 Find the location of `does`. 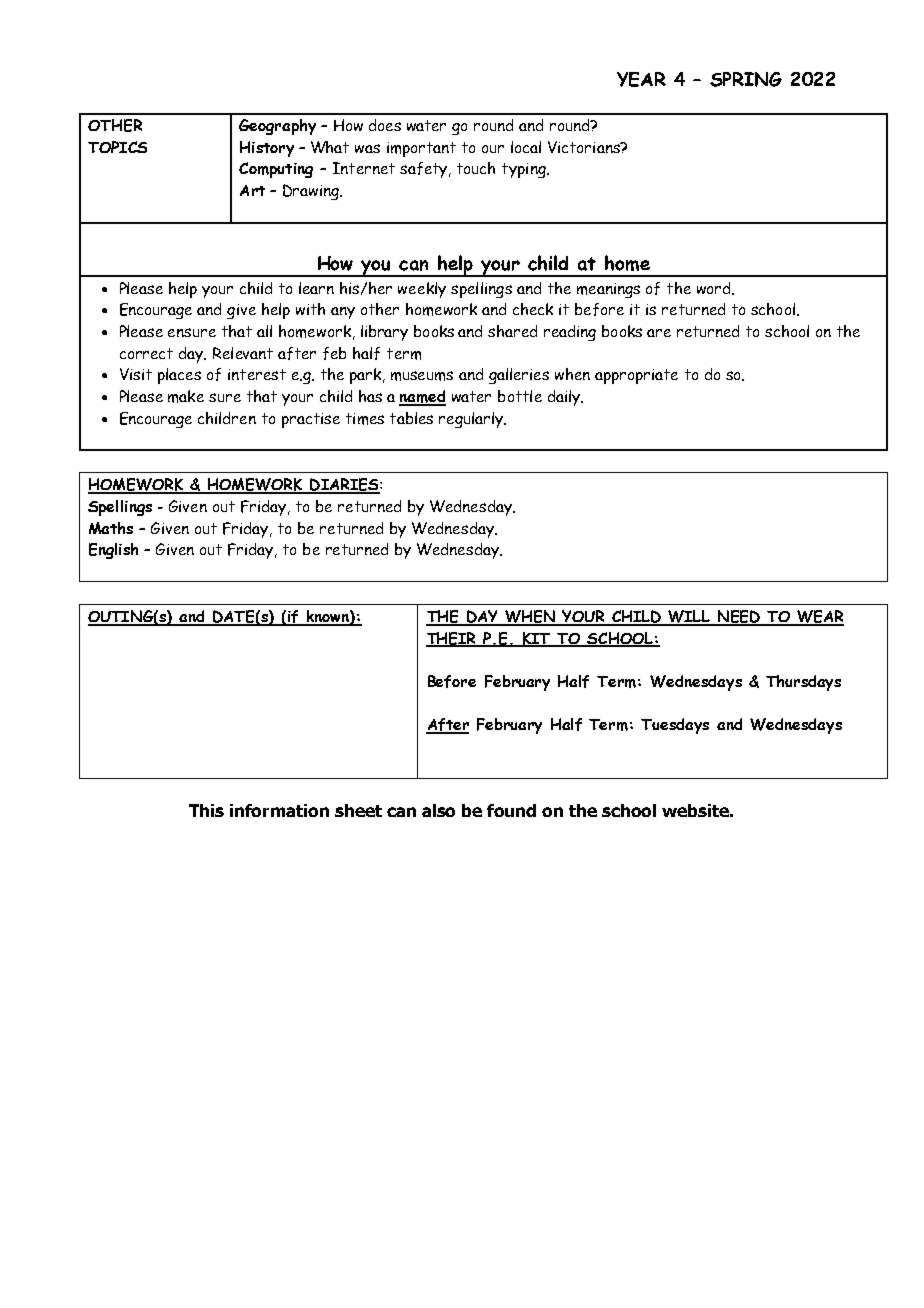

does is located at coordinates (385, 125).
